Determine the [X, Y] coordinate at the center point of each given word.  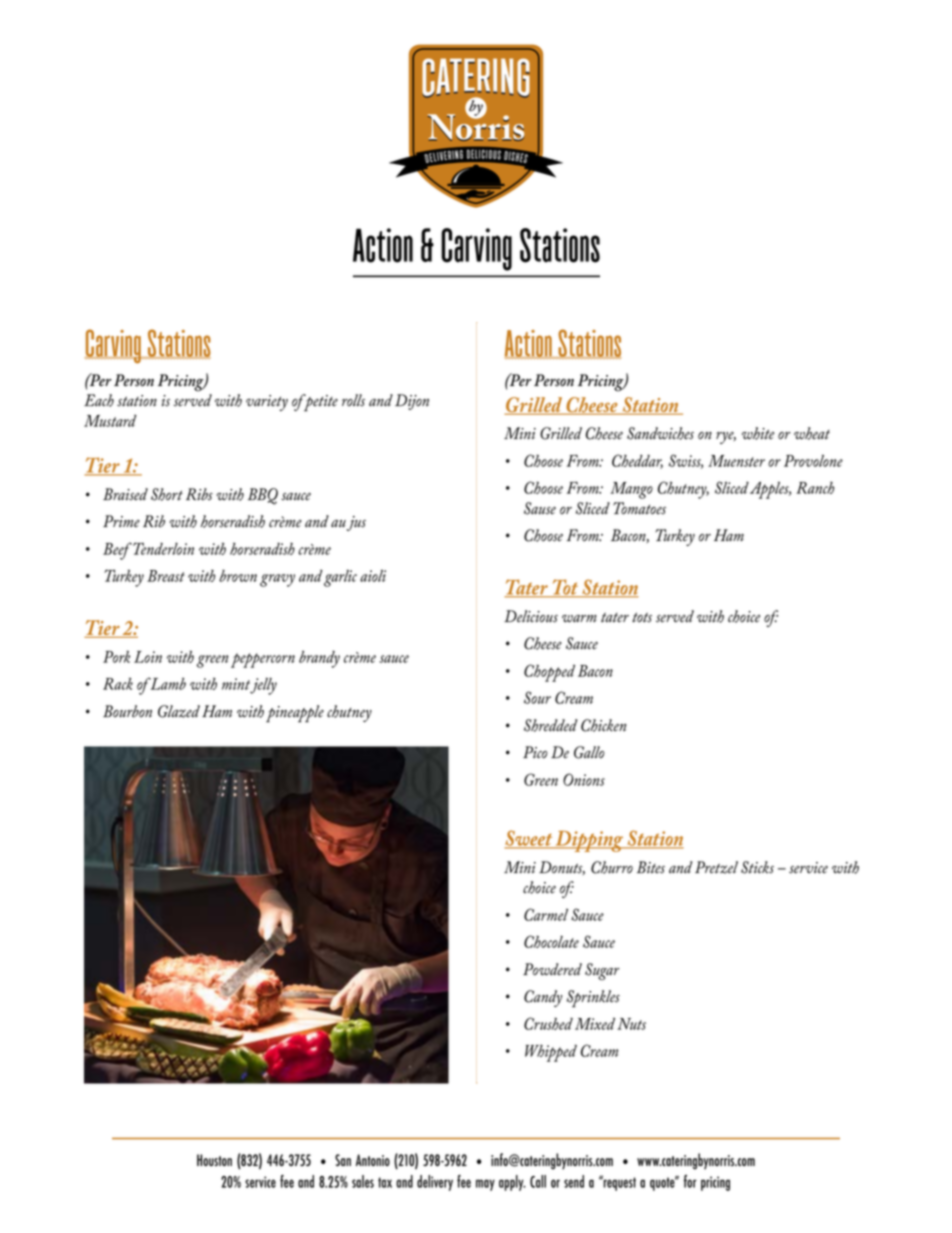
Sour [537, 697]
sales [363, 1181]
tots [642, 617]
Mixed [595, 1024]
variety [267, 403]
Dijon [412, 402]
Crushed [548, 1023]
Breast [166, 576]
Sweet [529, 839]
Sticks [757, 867]
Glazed [179, 711]
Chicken [603, 725]
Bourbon [127, 711]
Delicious [531, 616]
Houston [214, 1160]
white [758, 433]
